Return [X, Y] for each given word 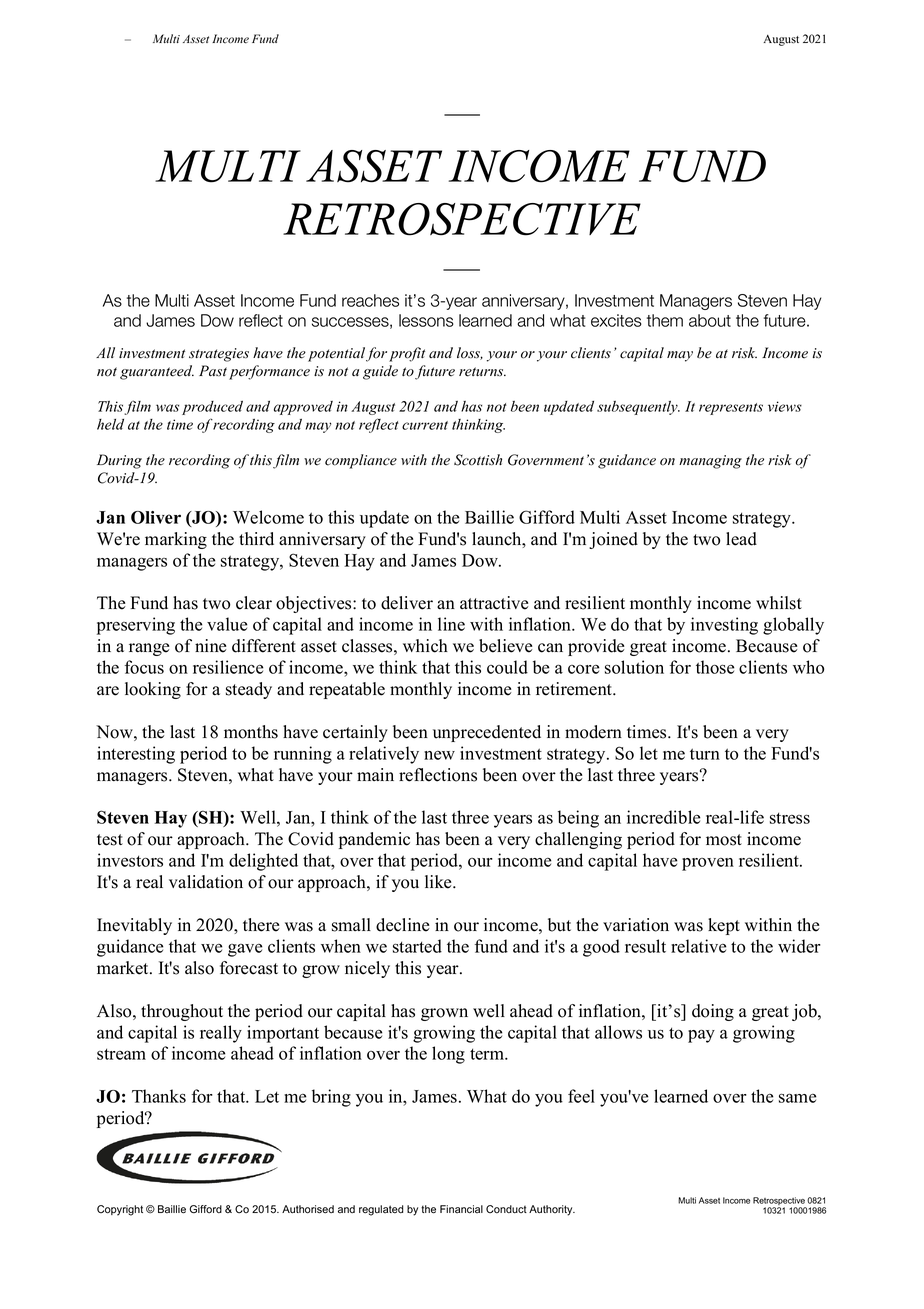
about [710, 320]
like [439, 882]
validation [206, 882]
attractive [494, 603]
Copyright [120, 1210]
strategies [219, 355]
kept [724, 926]
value [227, 624]
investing [724, 626]
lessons [426, 320]
